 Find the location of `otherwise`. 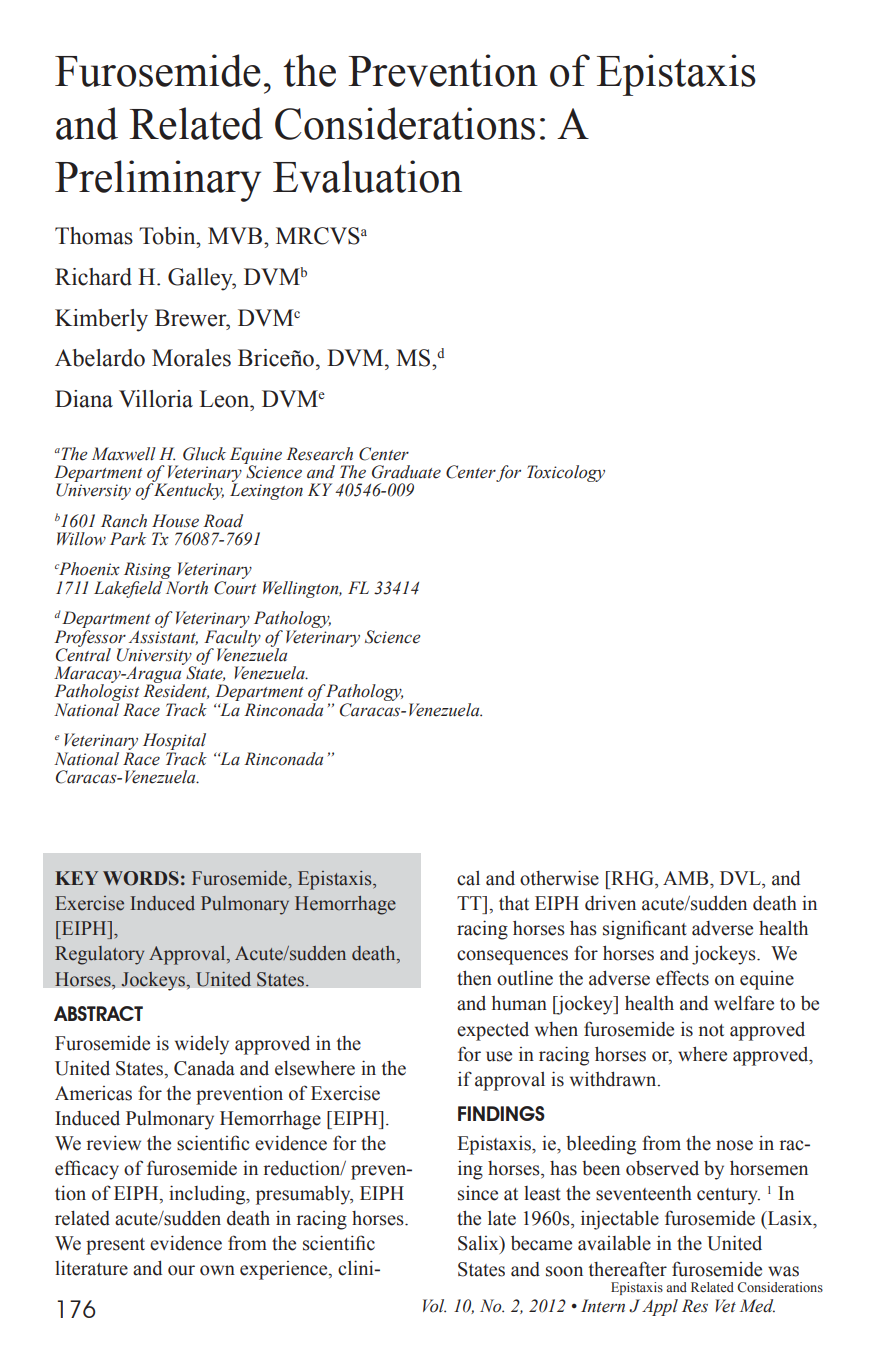

otherwise is located at coordinates (559, 878).
